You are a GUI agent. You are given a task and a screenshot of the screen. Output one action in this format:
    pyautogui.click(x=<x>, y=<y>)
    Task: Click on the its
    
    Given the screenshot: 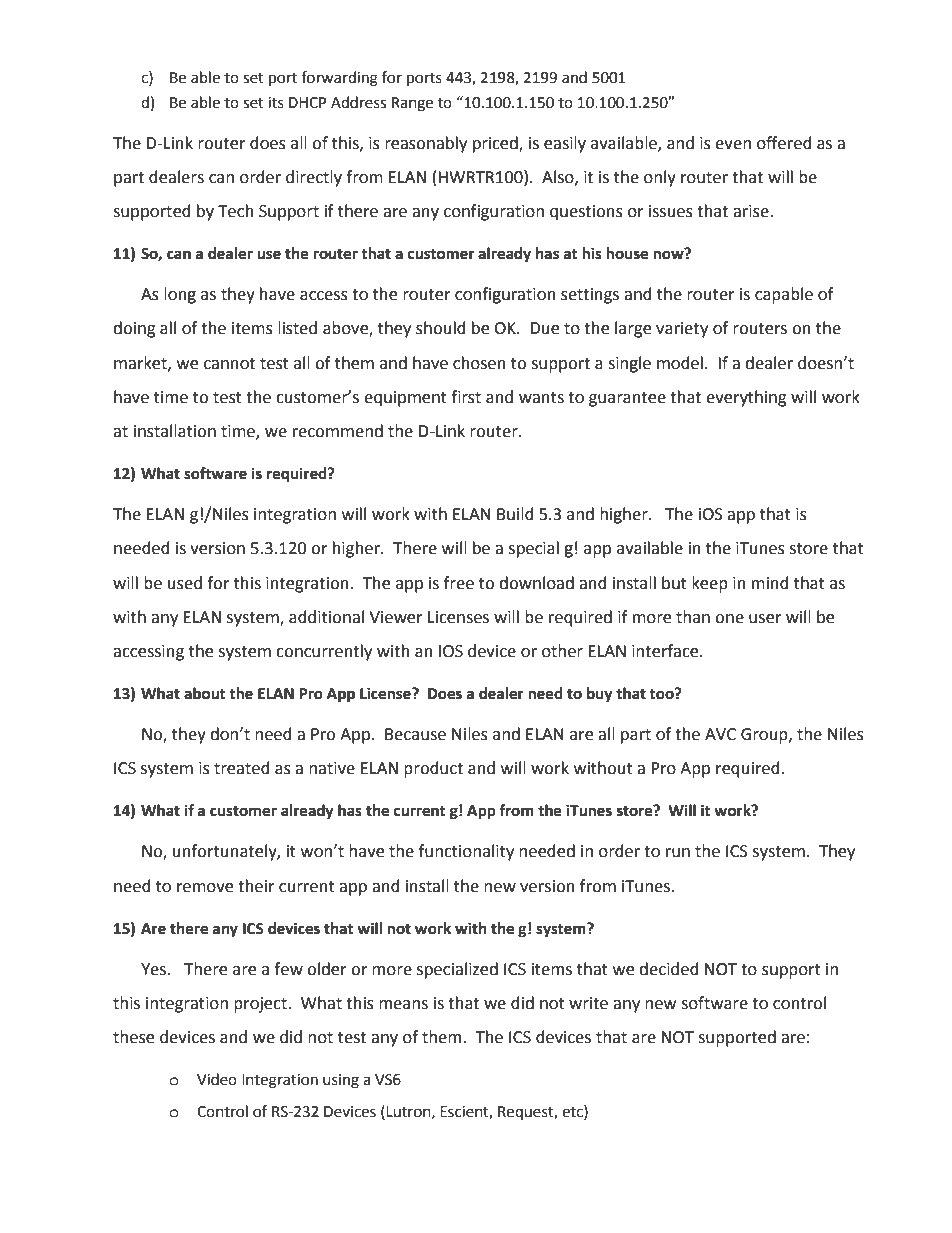 What is the action you would take?
    pyautogui.click(x=276, y=103)
